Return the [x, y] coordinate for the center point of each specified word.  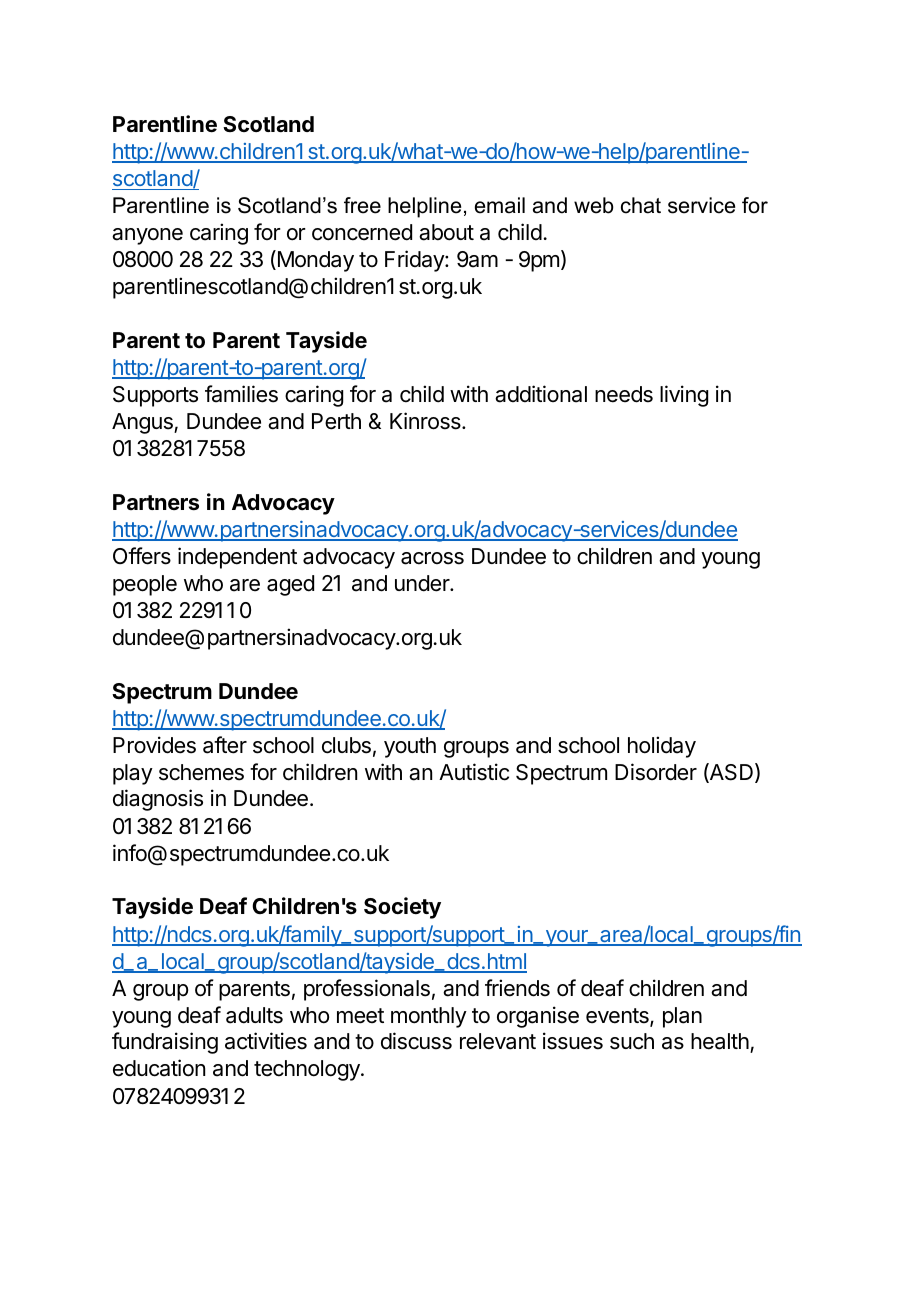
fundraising [165, 1043]
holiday [662, 747]
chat [641, 205]
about [446, 232]
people [145, 585]
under [423, 583]
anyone [147, 236]
